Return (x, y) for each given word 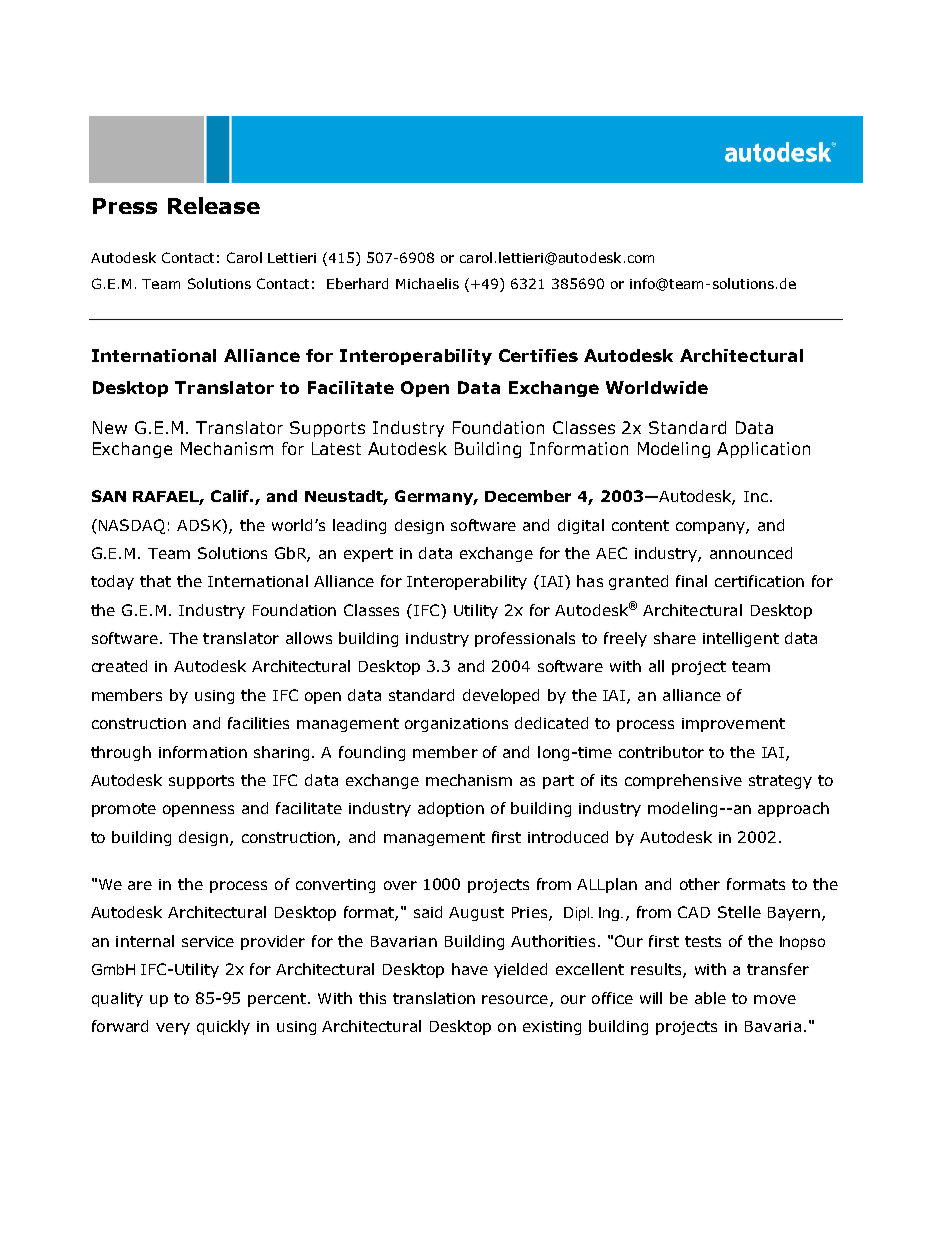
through (121, 753)
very (173, 1029)
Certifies (538, 355)
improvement (733, 725)
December (528, 496)
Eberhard (357, 283)
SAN (109, 496)
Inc (756, 496)
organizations (456, 725)
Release (214, 205)
